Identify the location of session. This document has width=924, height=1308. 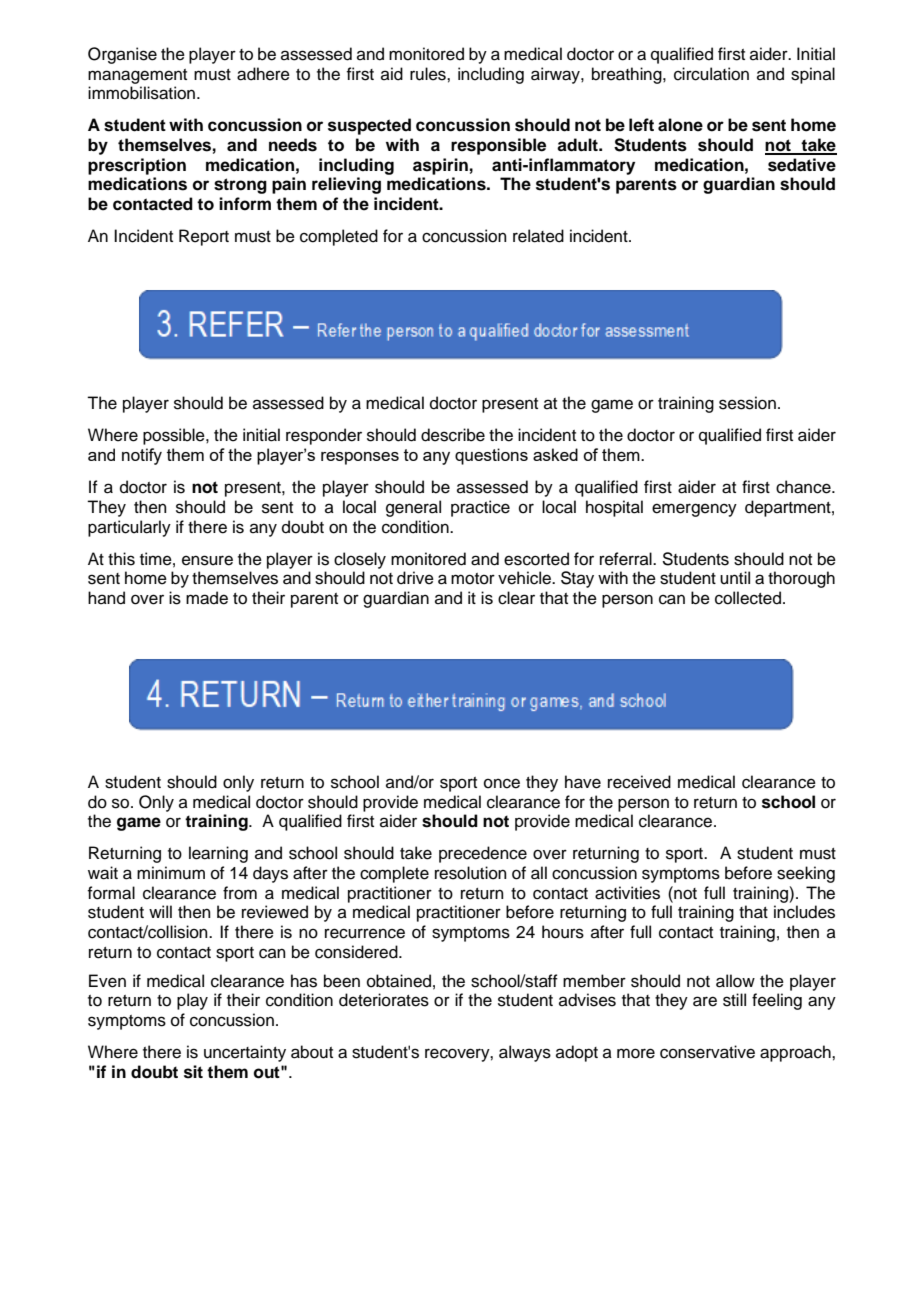
(747, 403).
